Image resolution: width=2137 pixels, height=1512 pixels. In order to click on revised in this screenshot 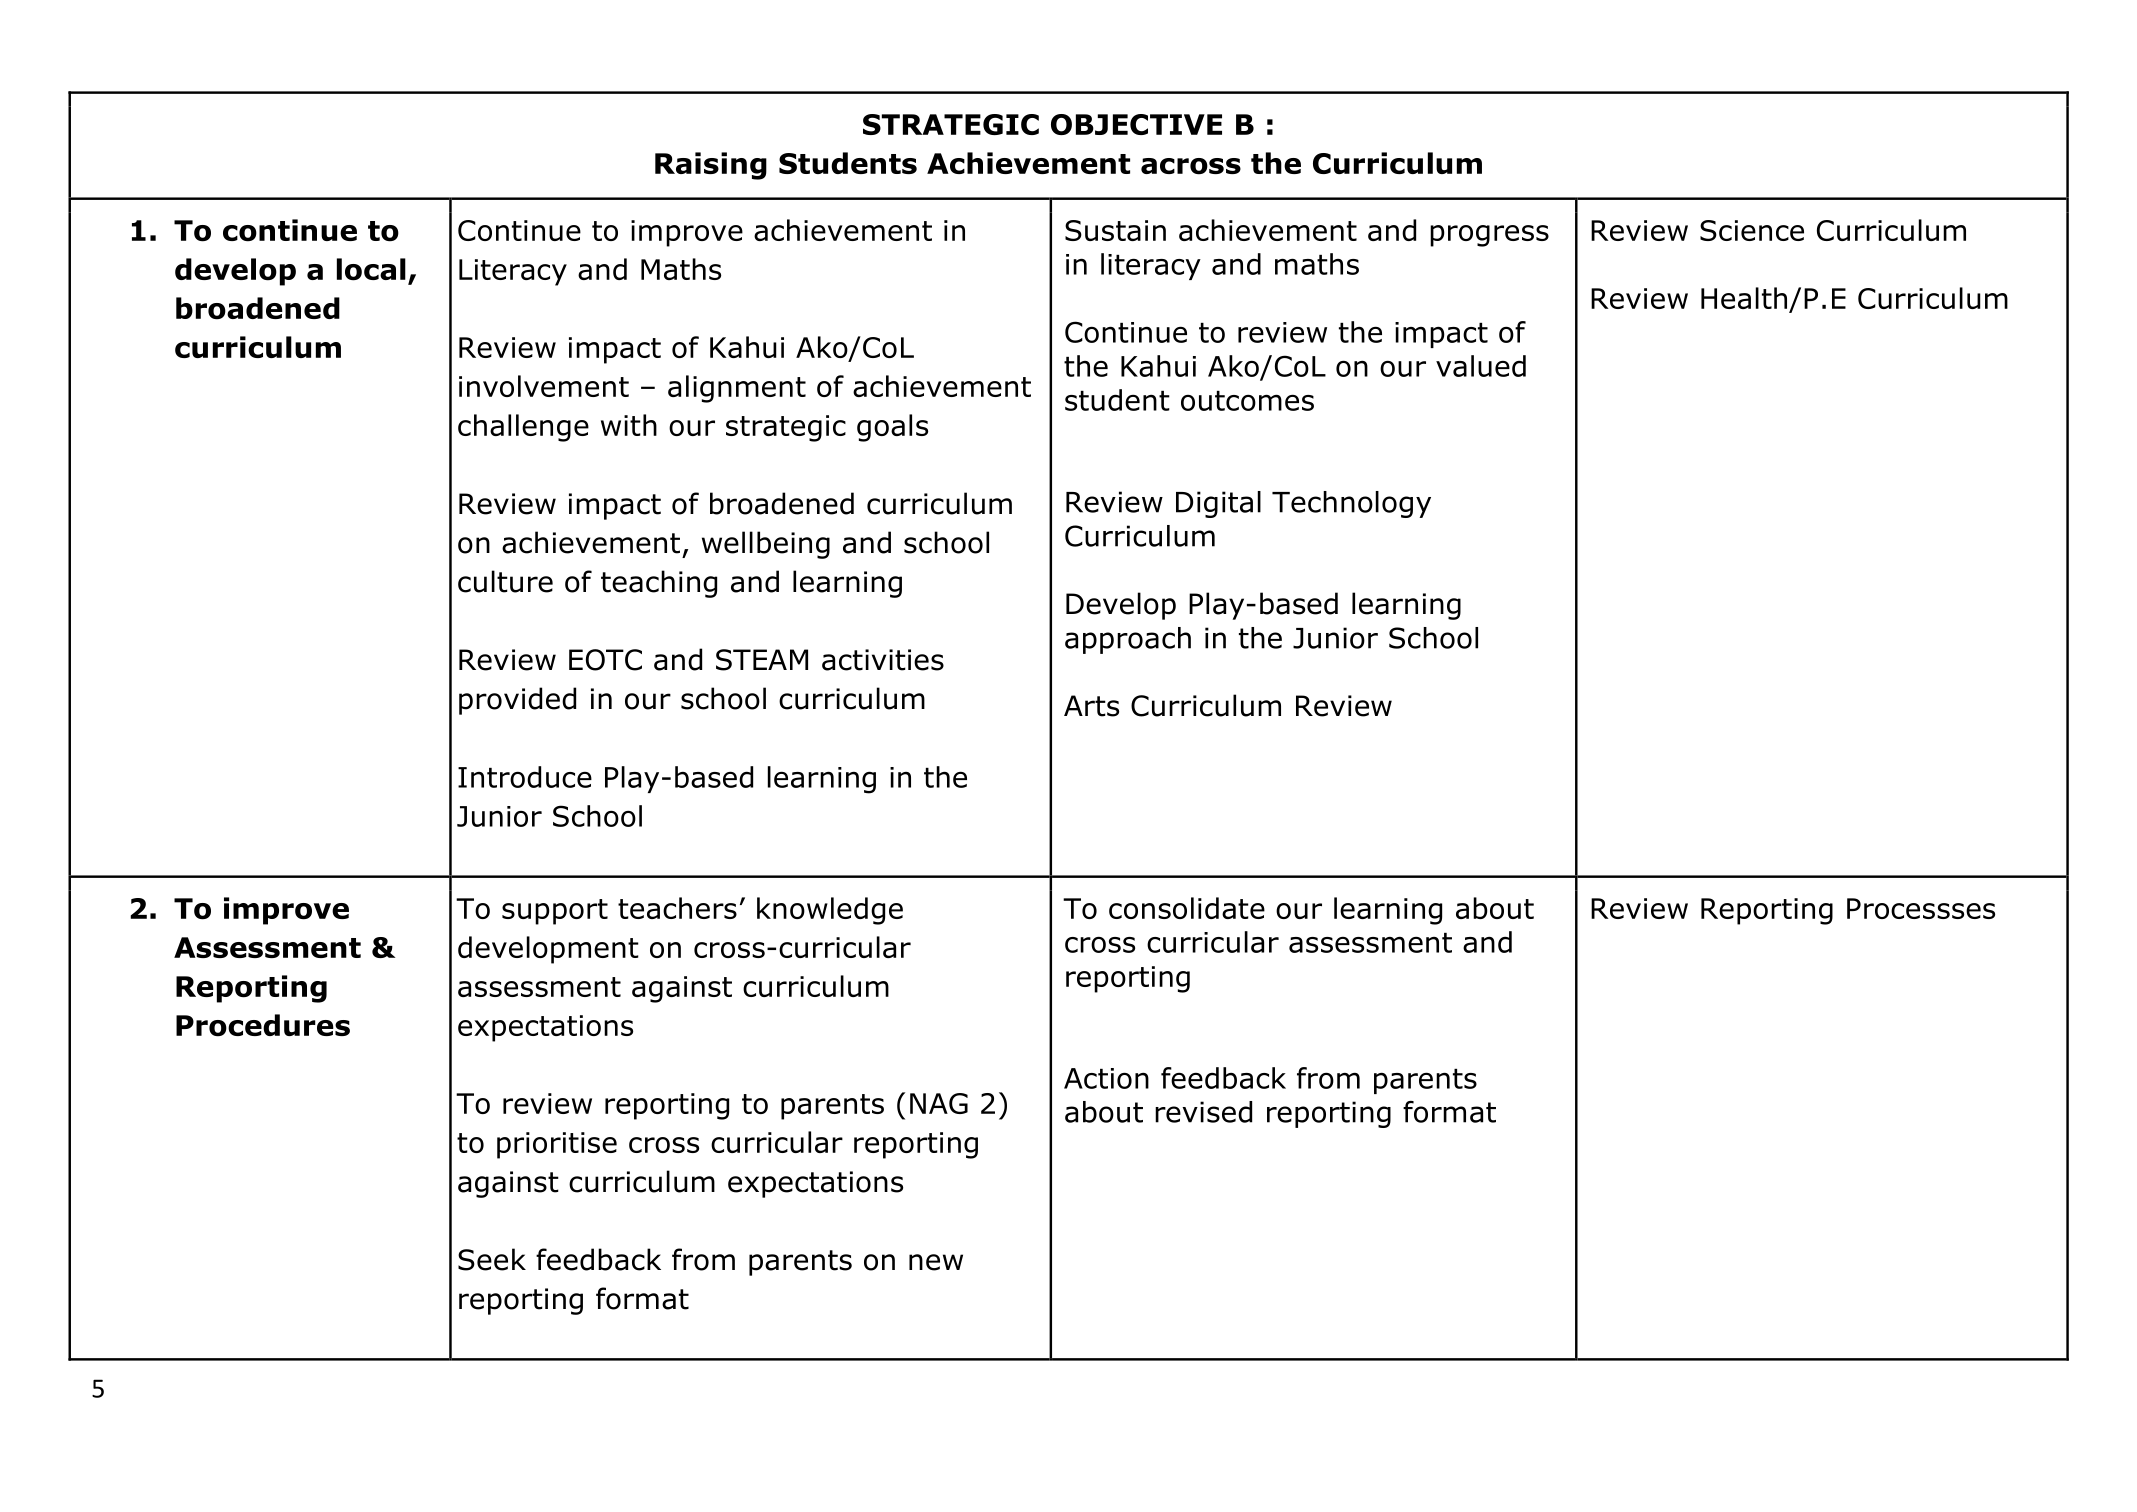, I will do `click(1203, 1112)`.
